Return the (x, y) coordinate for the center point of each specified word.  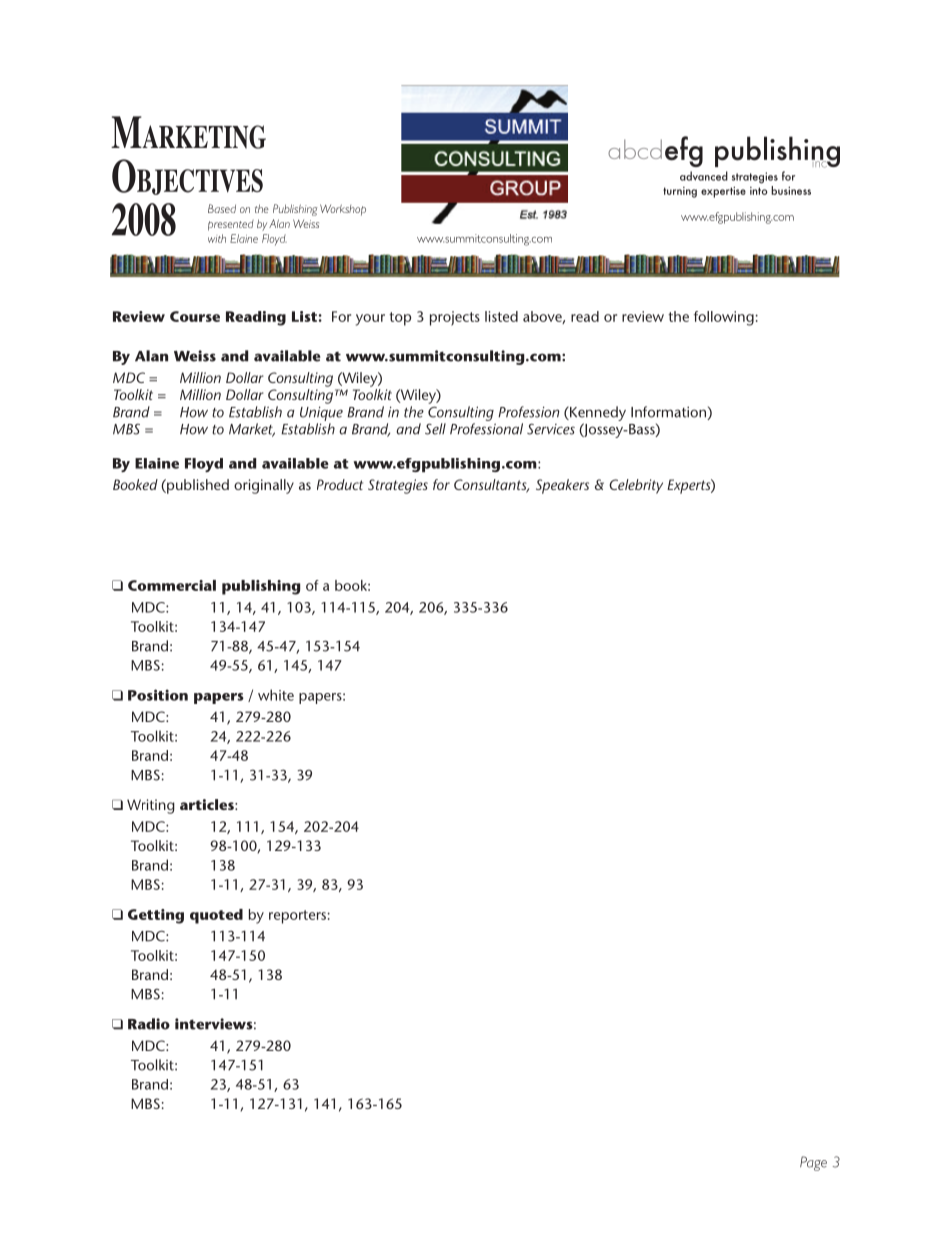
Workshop (343, 210)
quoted (216, 916)
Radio (149, 1024)
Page (813, 1163)
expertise (723, 192)
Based (222, 208)
